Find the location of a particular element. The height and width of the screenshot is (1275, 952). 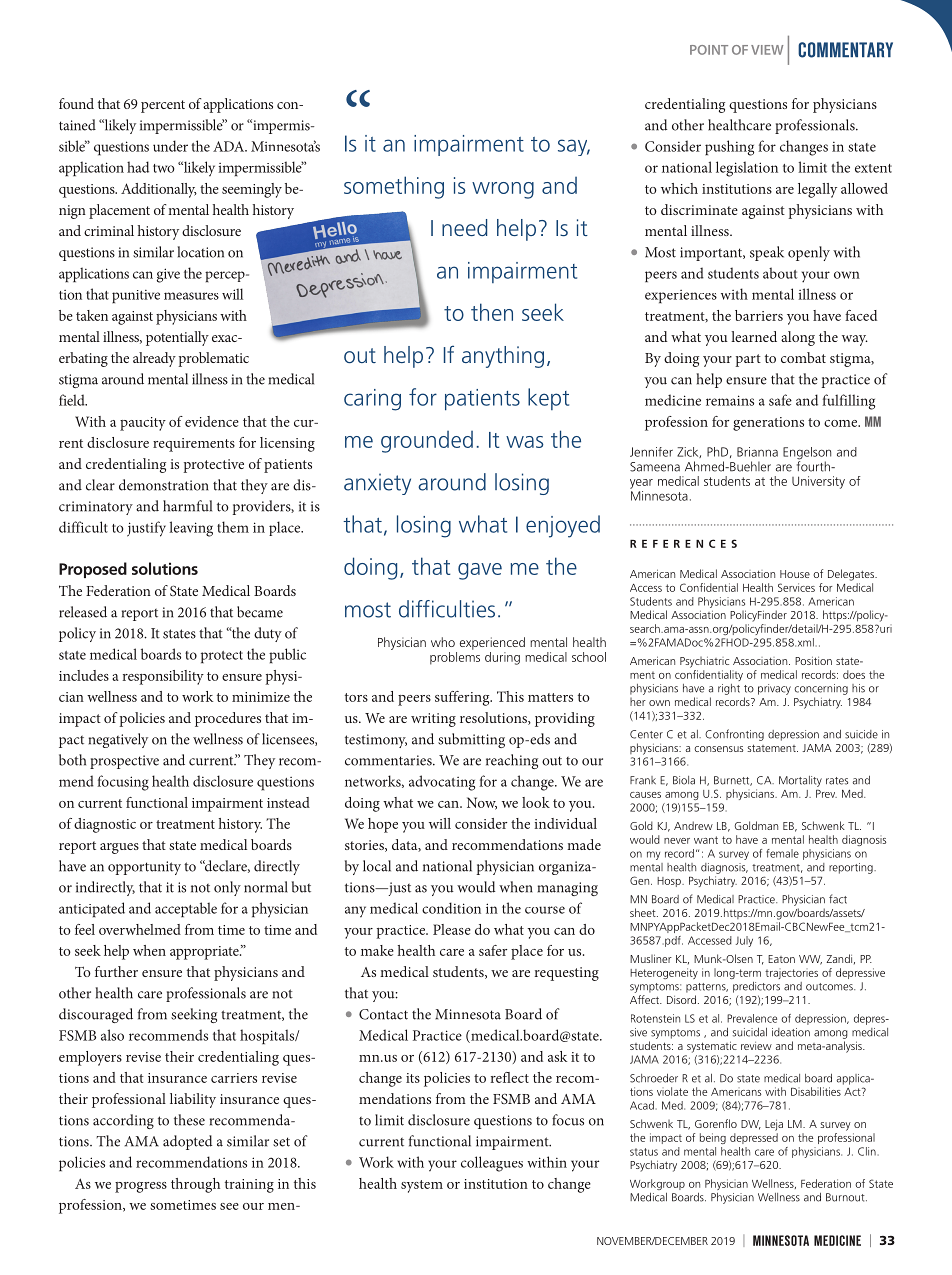

anything is located at coordinates (503, 357).
